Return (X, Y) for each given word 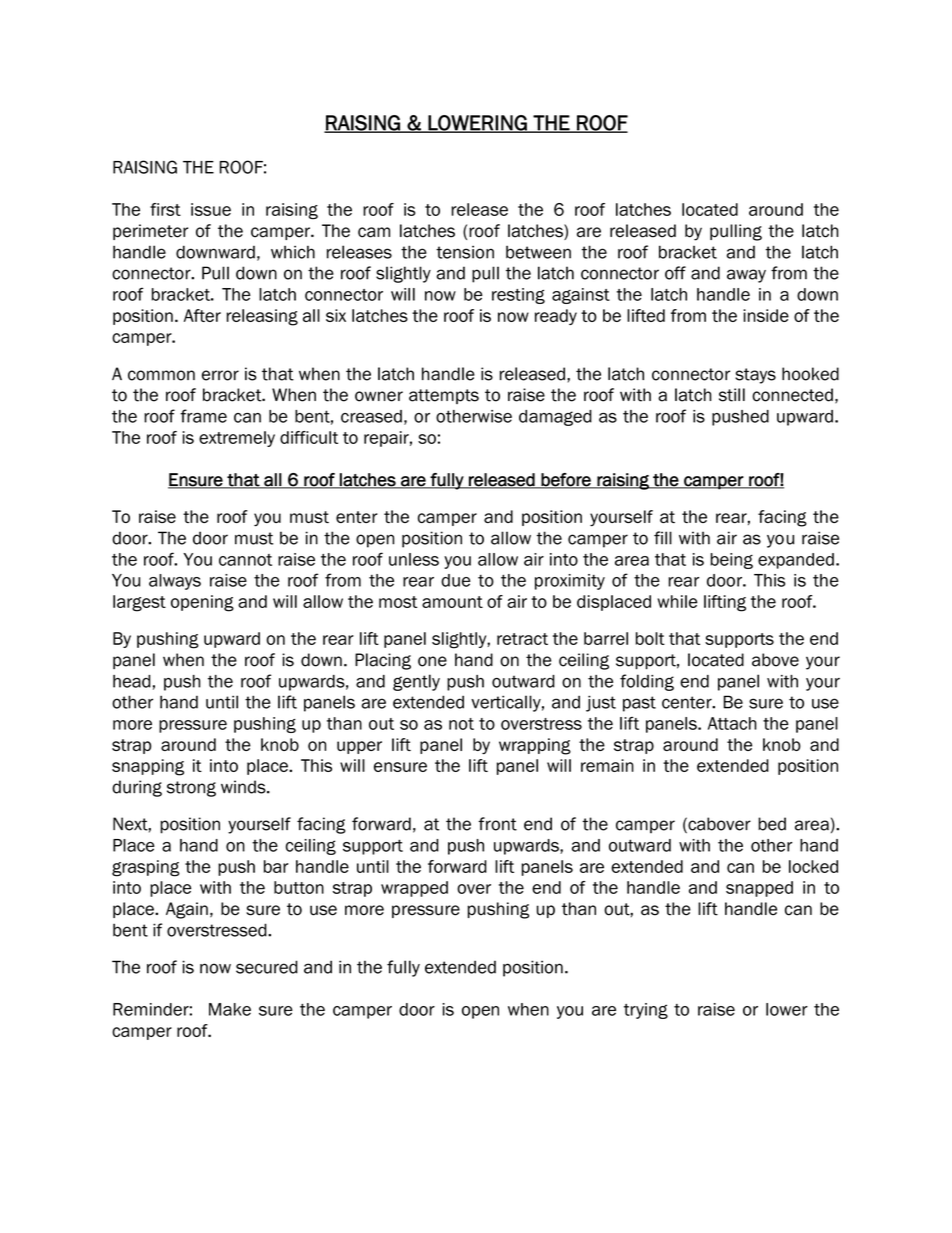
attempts (444, 396)
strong (191, 789)
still (732, 395)
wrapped (414, 889)
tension (465, 252)
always (175, 582)
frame (203, 416)
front (497, 824)
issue (211, 209)
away (746, 276)
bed (772, 824)
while (678, 601)
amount (452, 602)
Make (230, 1009)
